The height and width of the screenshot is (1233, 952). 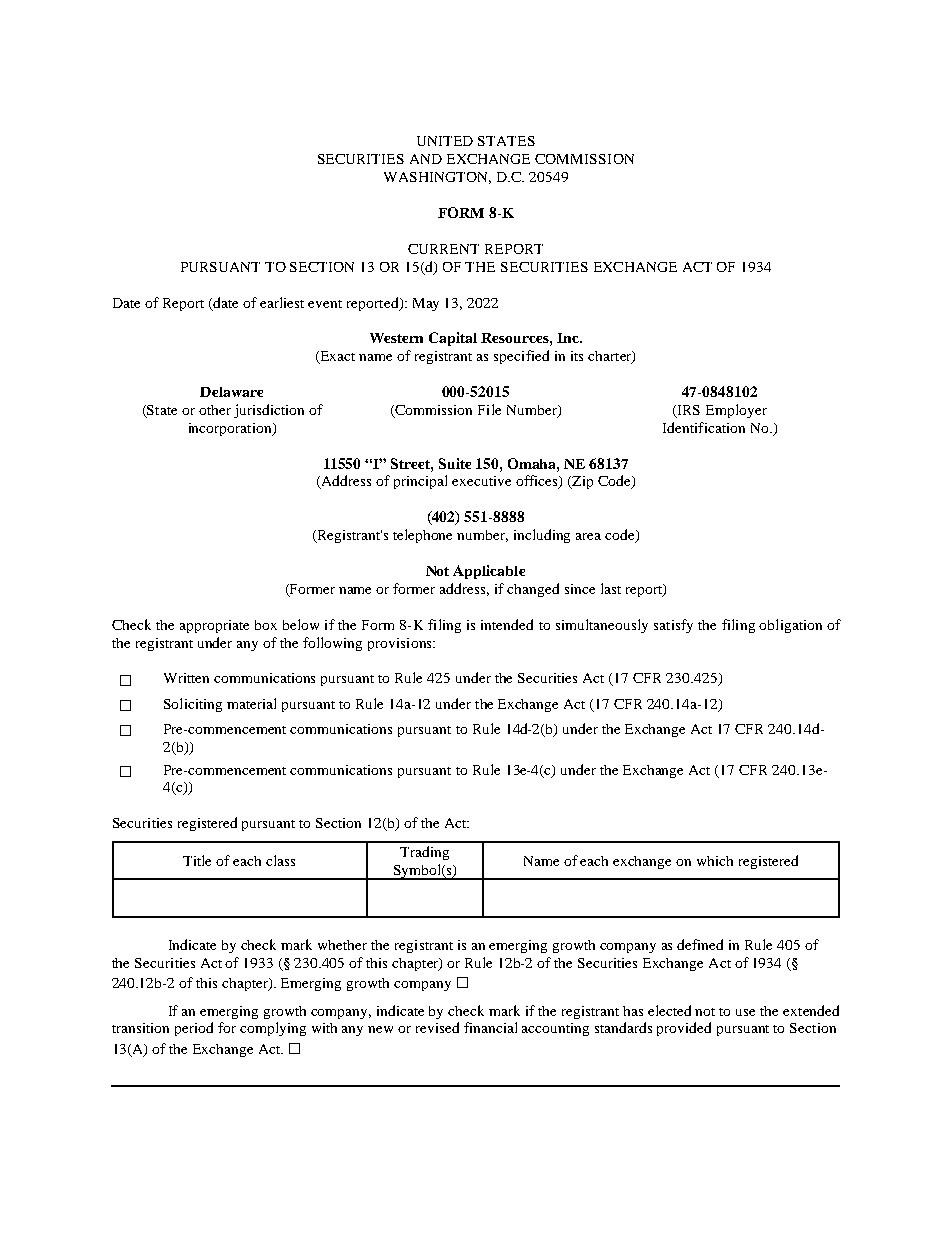 I want to click on appropriate, so click(x=214, y=626).
